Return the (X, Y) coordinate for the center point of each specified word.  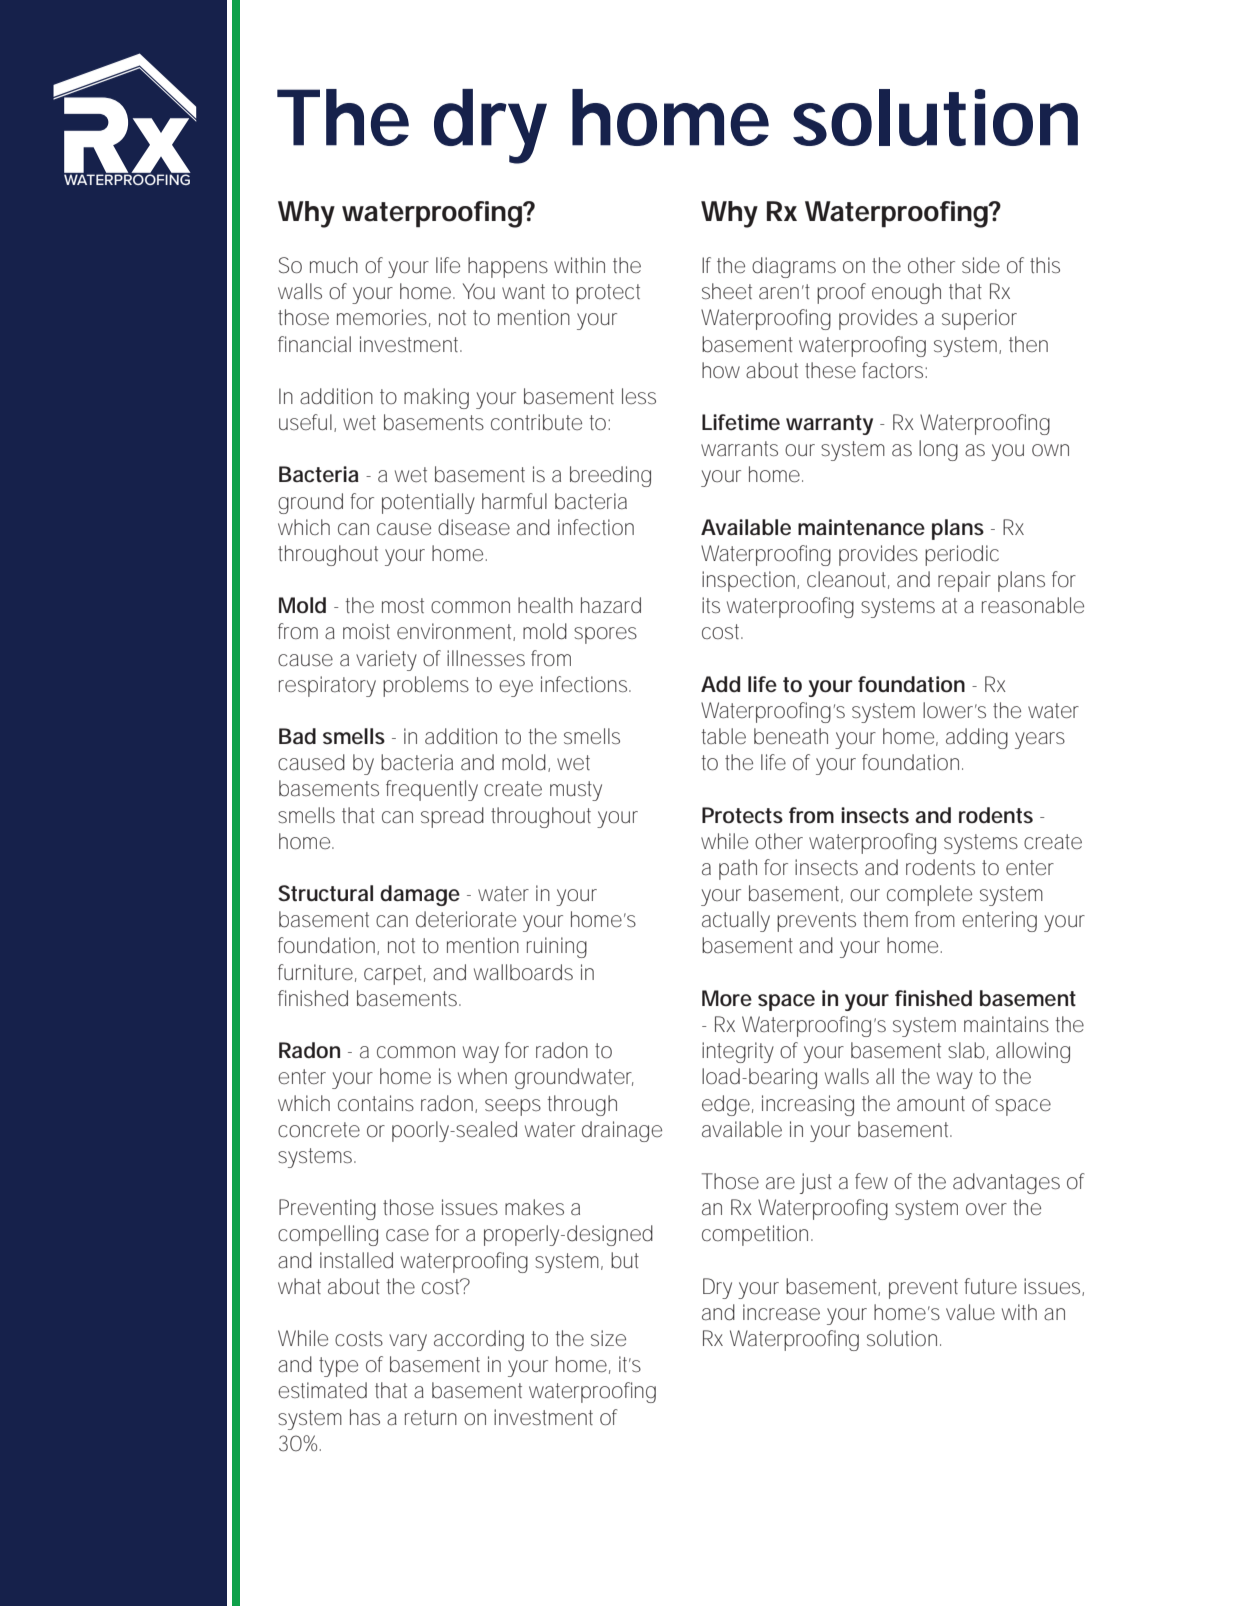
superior (979, 319)
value (970, 1312)
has (365, 1417)
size (608, 1338)
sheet (727, 291)
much (334, 265)
